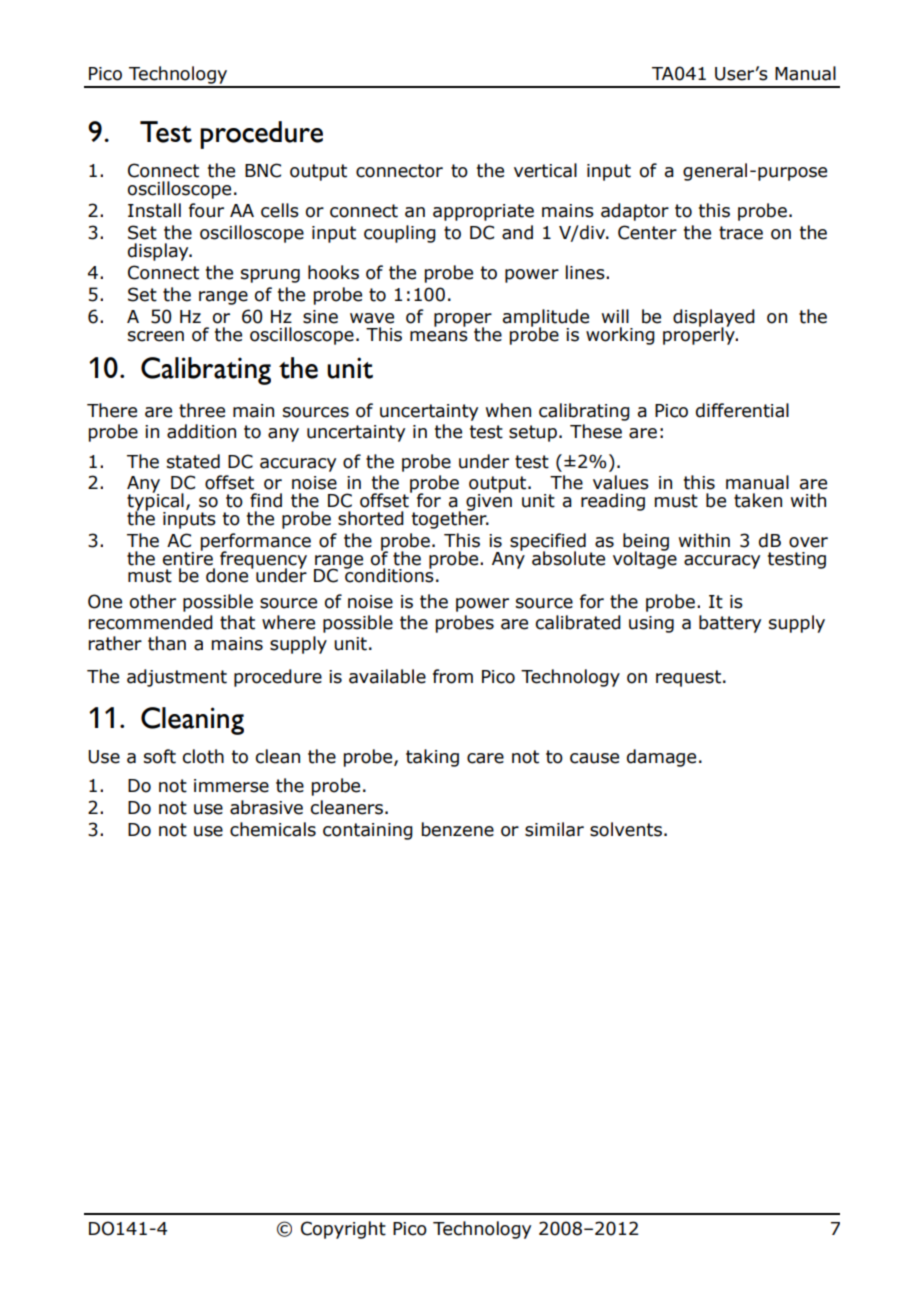  Describe the element at coordinates (742, 410) in the page. I see `differential` at that location.
